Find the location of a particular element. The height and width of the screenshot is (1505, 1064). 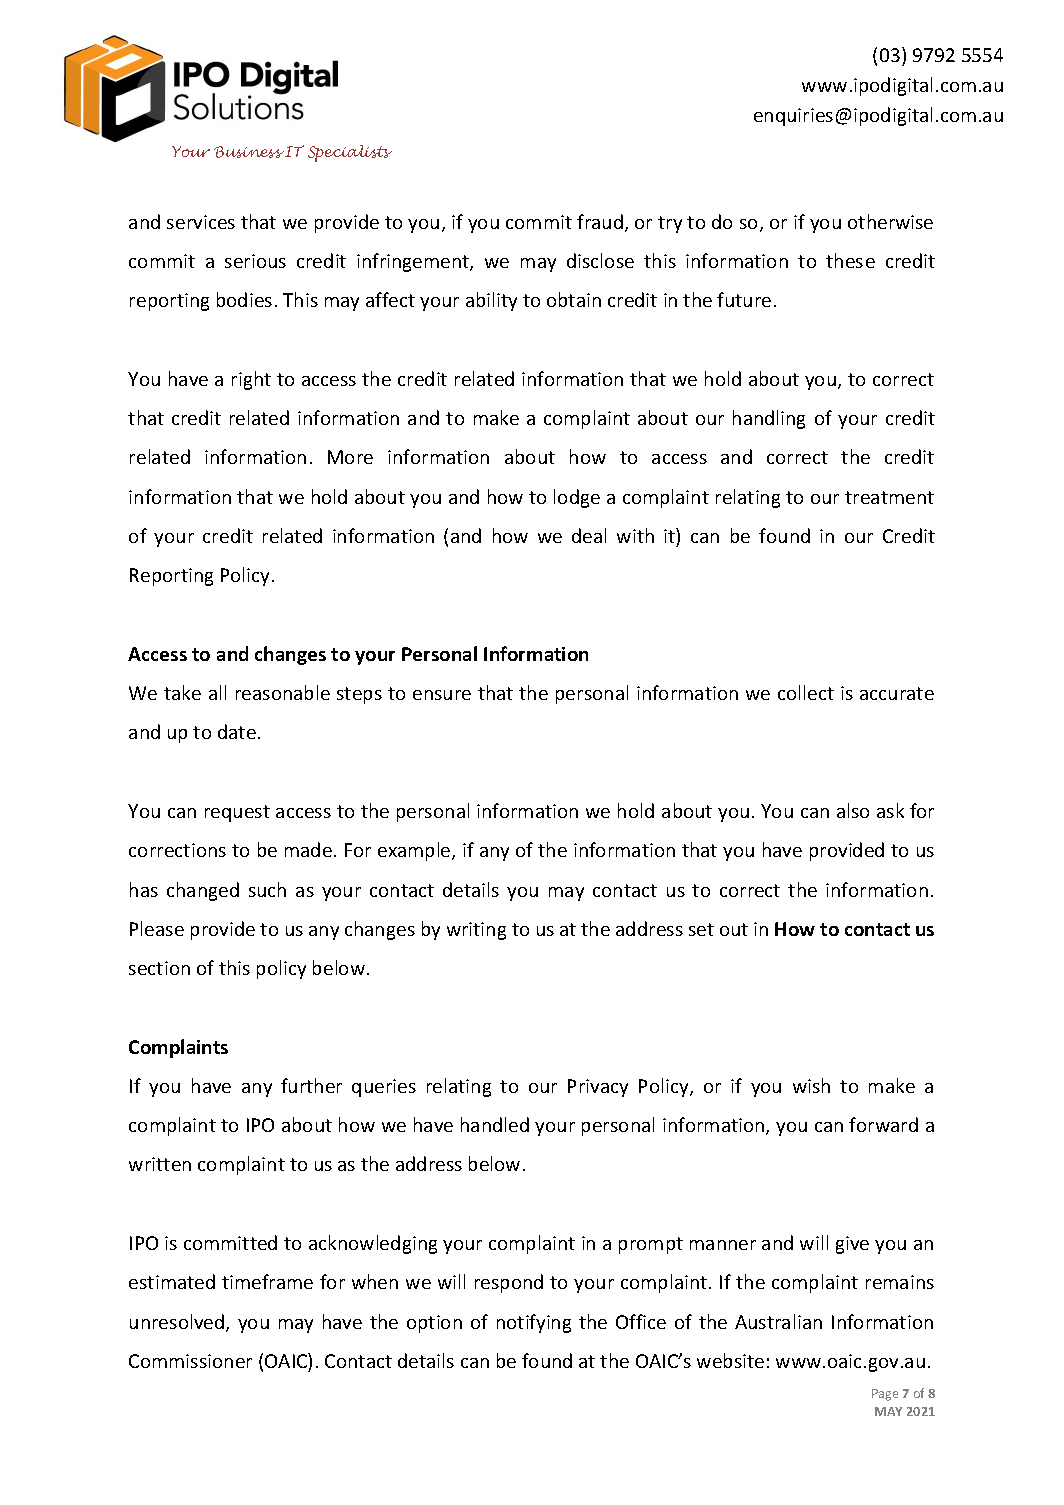

More is located at coordinates (350, 457).
